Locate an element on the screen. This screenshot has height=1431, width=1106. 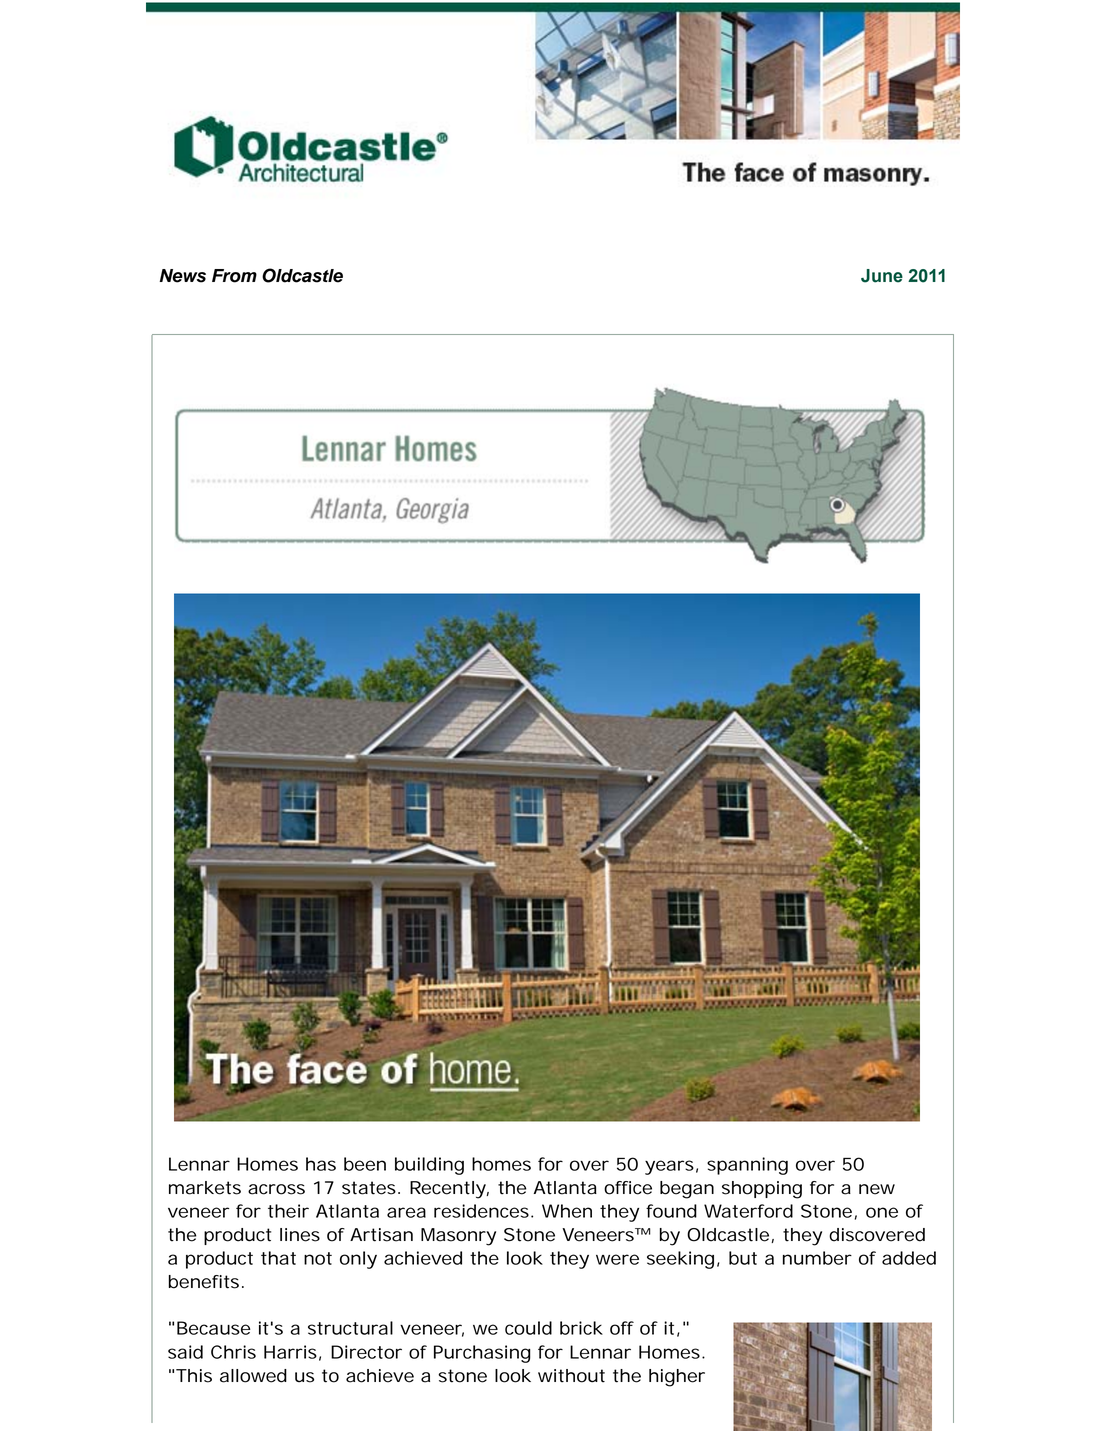
Harris is located at coordinates (290, 1352).
